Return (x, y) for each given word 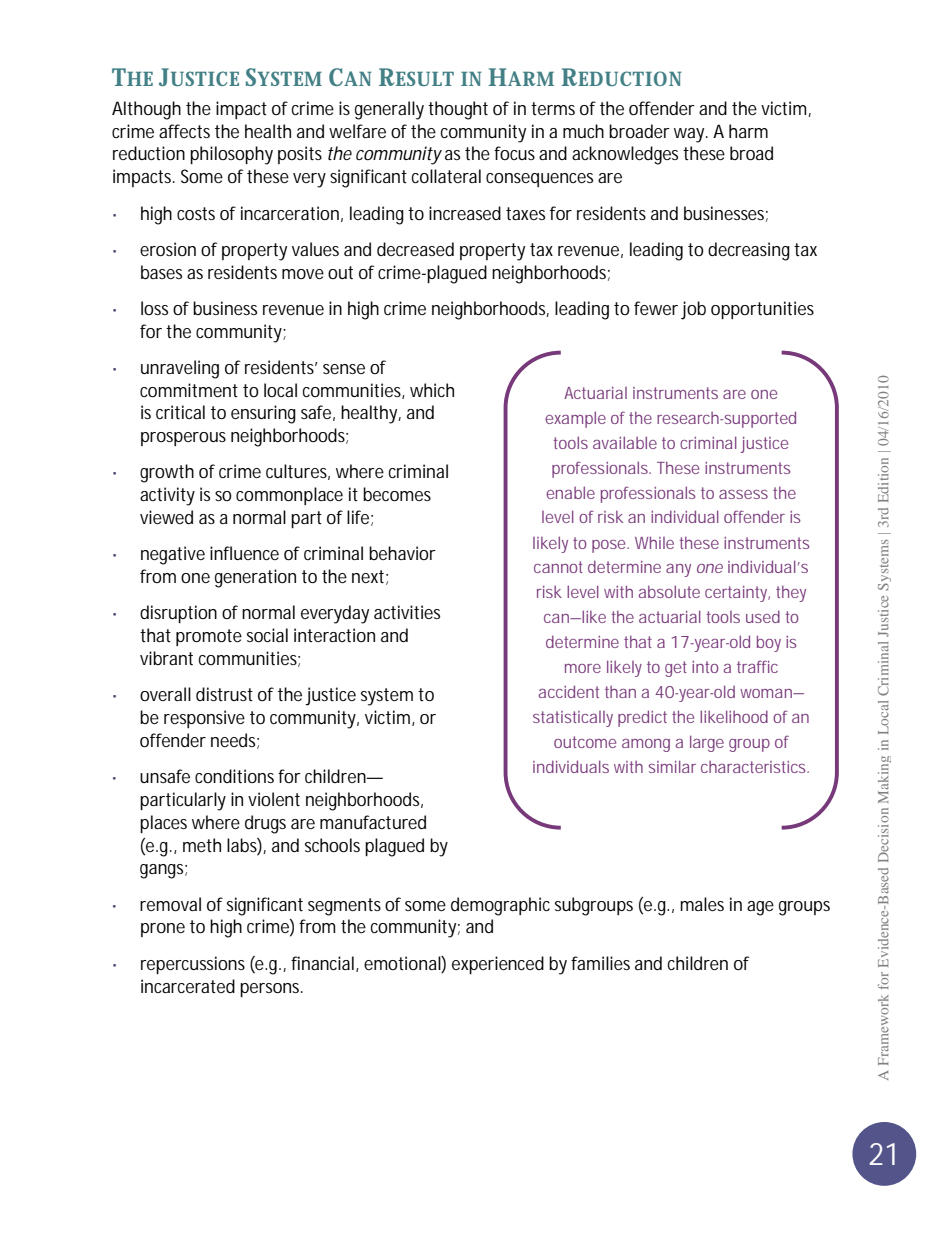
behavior (402, 553)
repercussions (193, 965)
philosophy (231, 155)
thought (458, 110)
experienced (498, 965)
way (690, 135)
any (678, 570)
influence (244, 553)
